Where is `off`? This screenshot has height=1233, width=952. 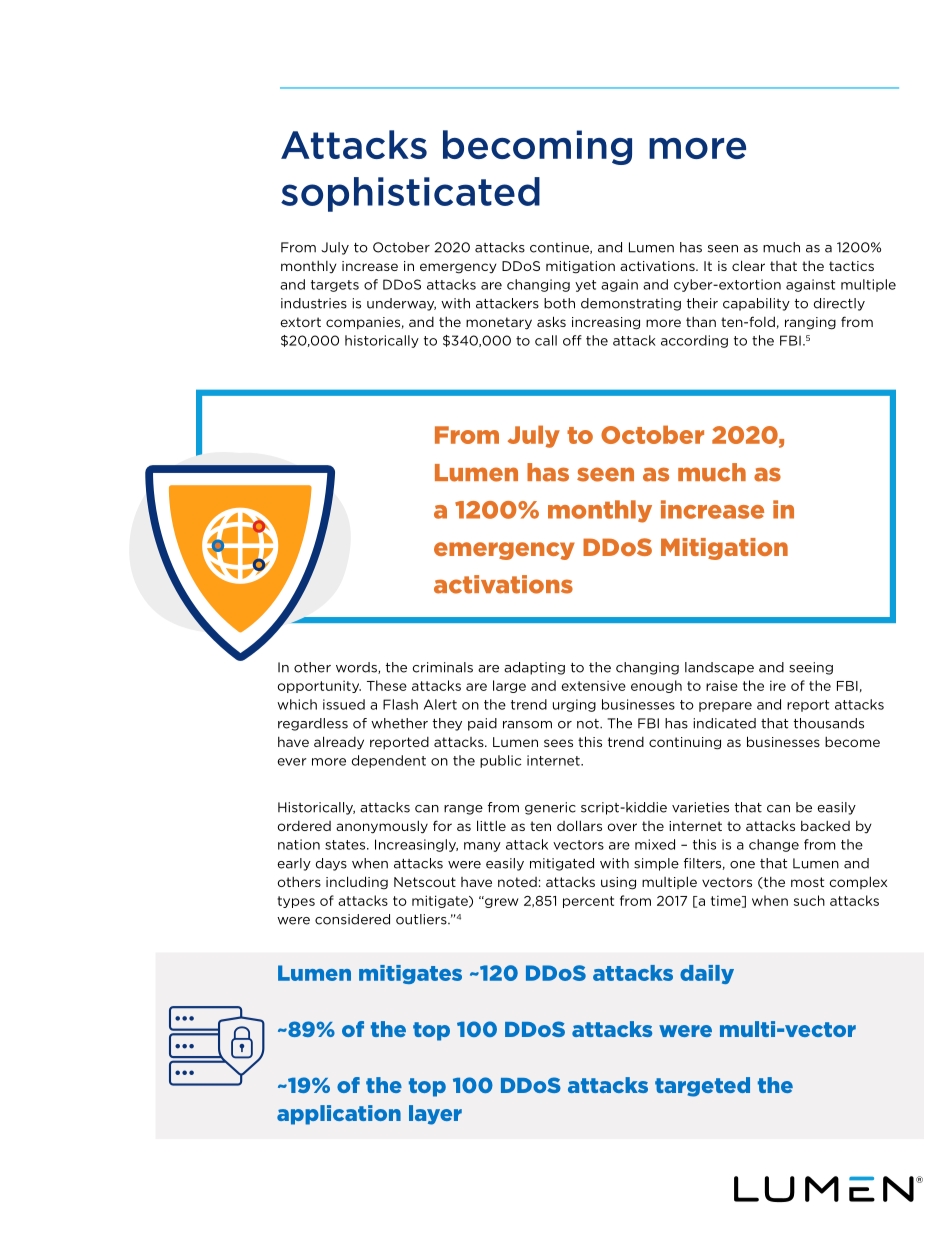 off is located at coordinates (572, 340).
